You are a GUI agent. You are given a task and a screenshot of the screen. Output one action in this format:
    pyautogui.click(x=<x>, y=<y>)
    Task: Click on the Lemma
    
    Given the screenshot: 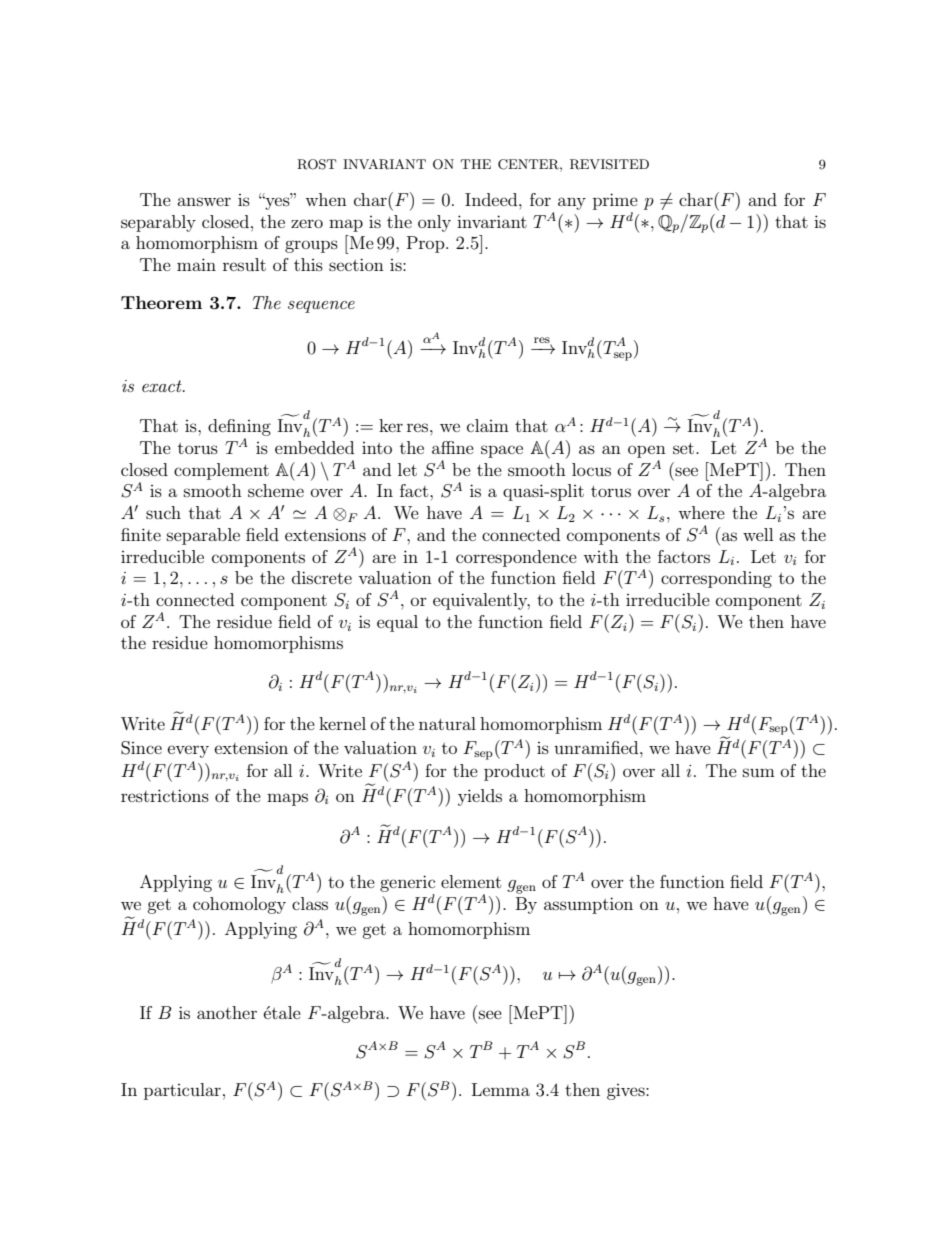 What is the action you would take?
    pyautogui.click(x=501, y=1089)
